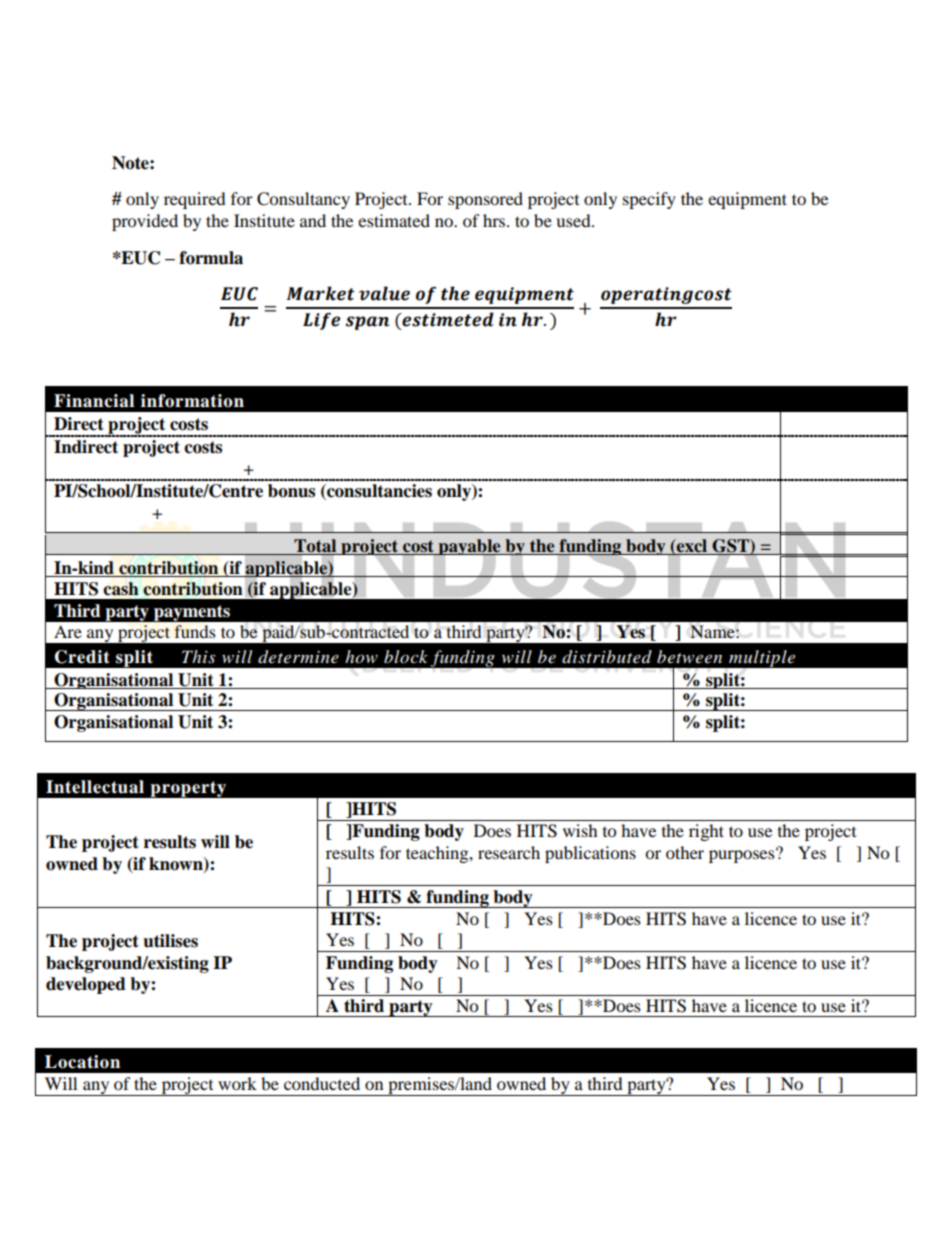 This screenshot has width=952, height=1233. I want to click on payable, so click(469, 547).
